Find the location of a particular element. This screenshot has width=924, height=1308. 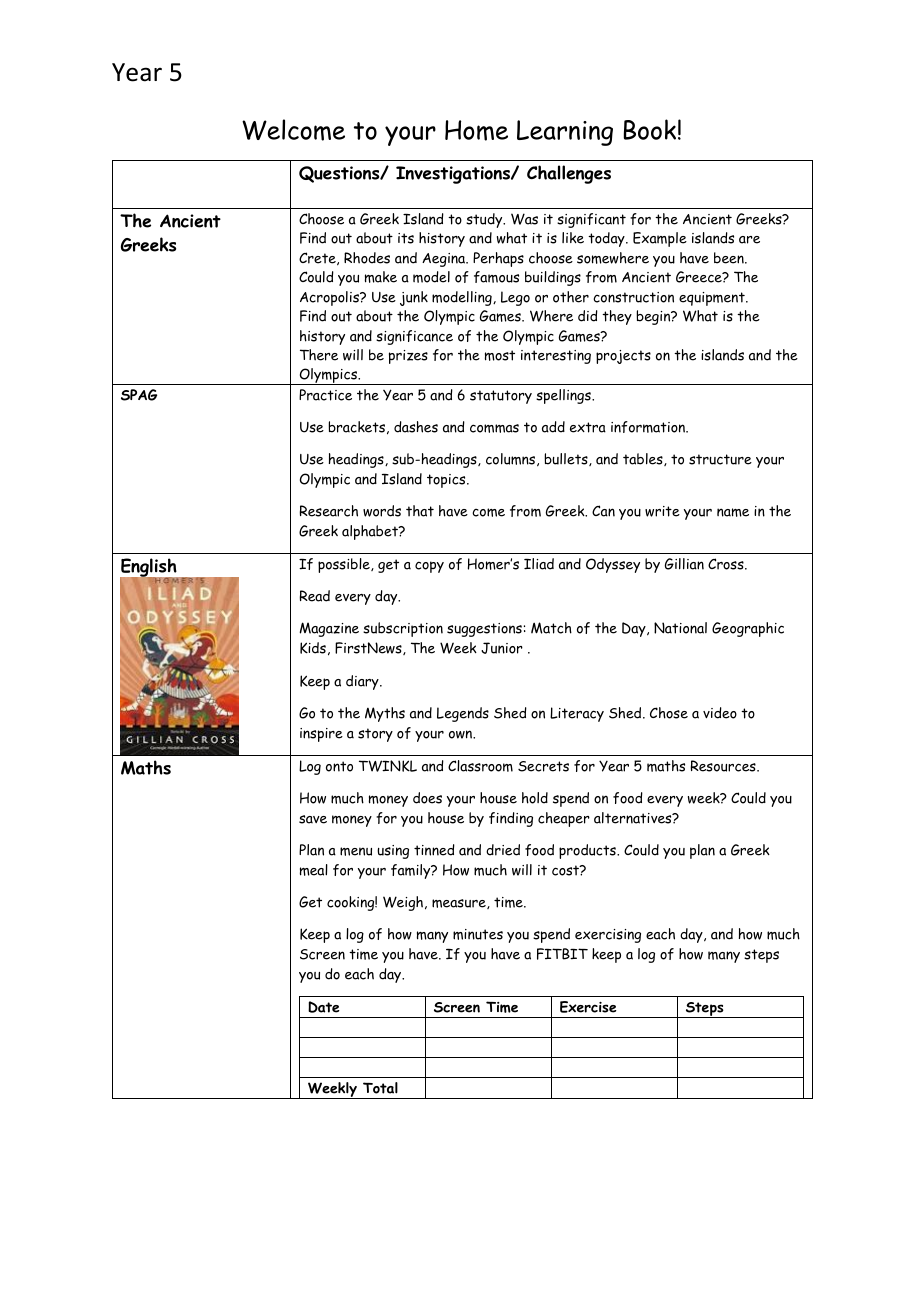

Read is located at coordinates (314, 596).
